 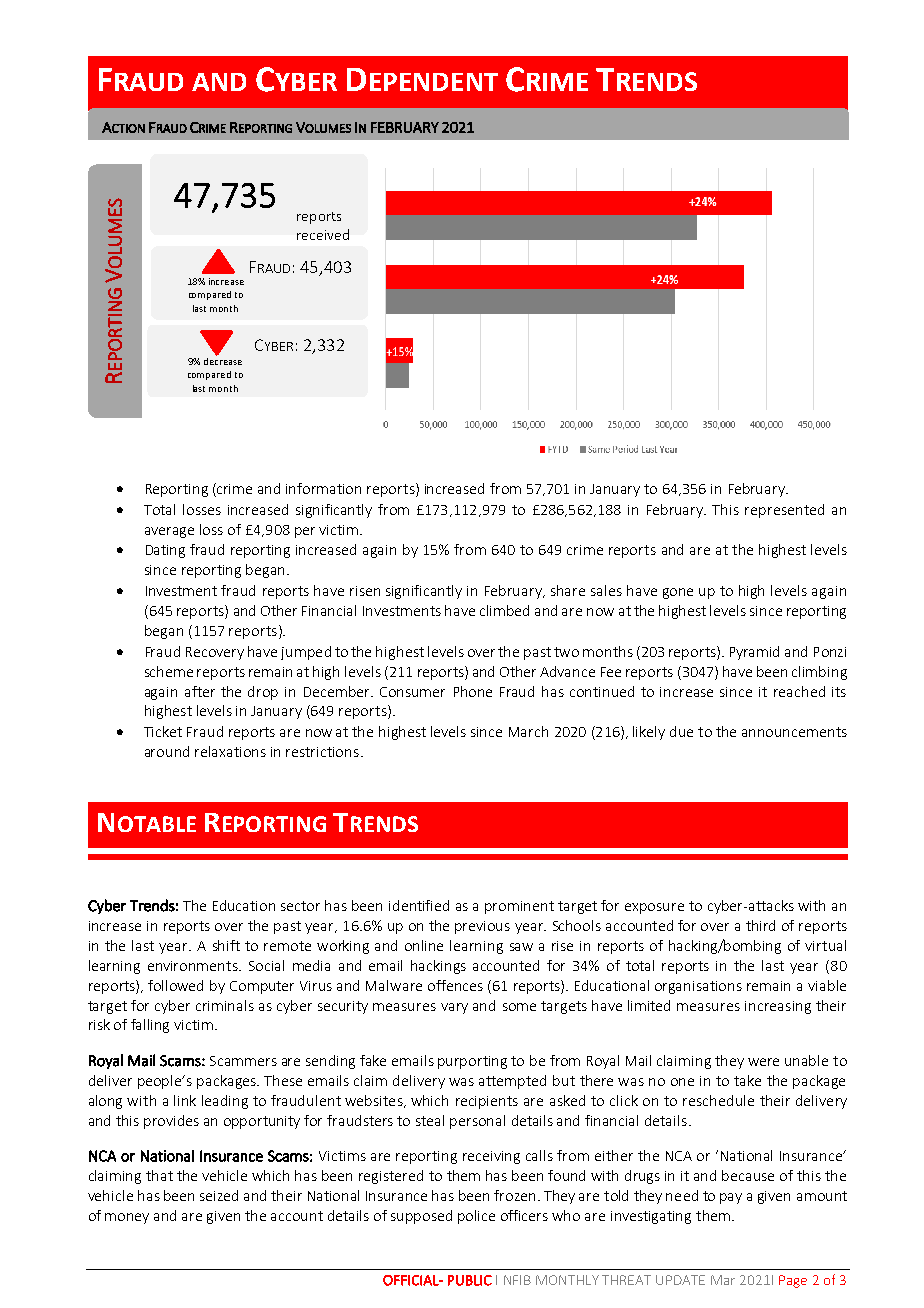 What do you see at coordinates (419, 905) in the document?
I see `identified` at bounding box center [419, 905].
